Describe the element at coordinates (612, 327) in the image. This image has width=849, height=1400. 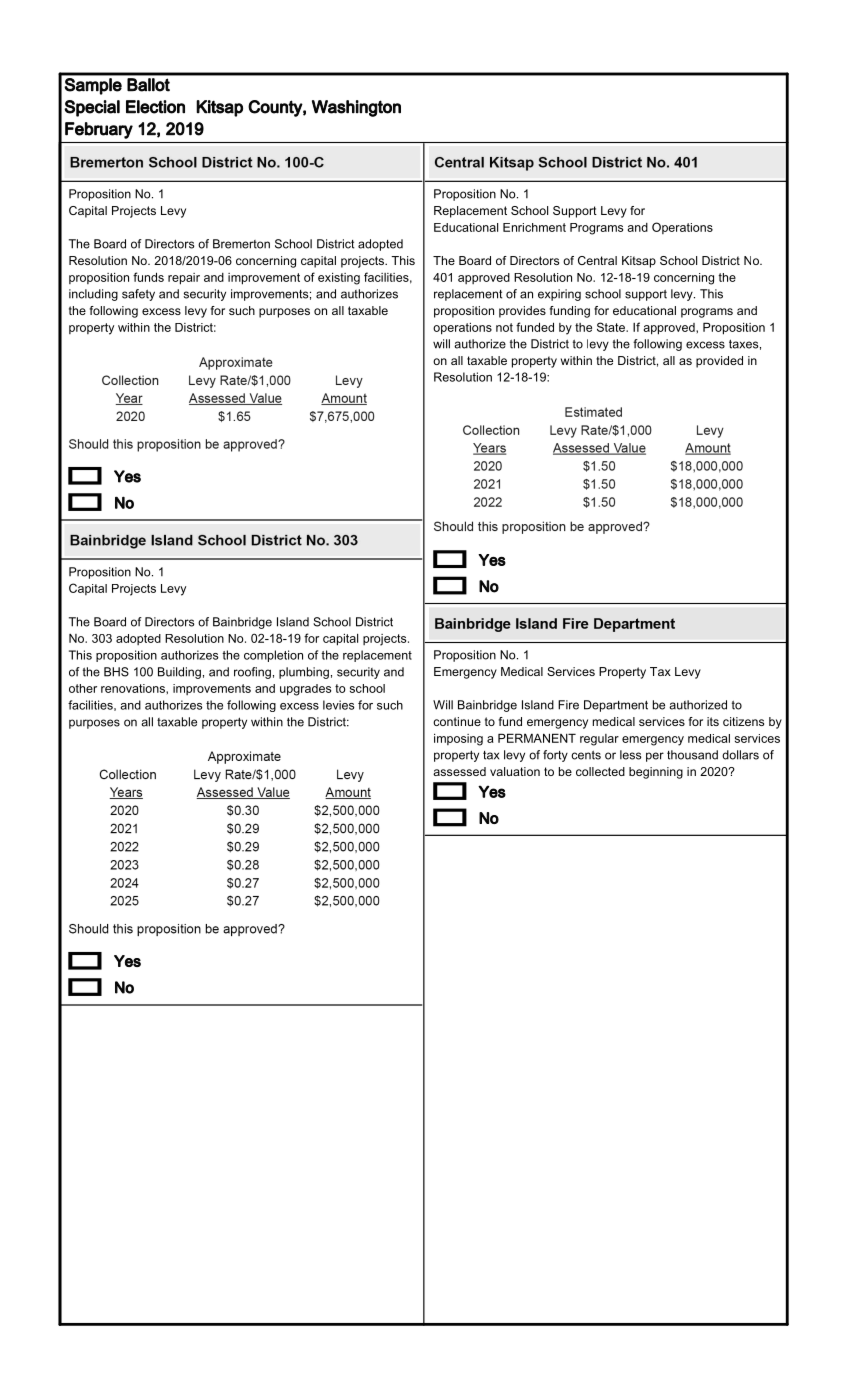
I see `State` at that location.
